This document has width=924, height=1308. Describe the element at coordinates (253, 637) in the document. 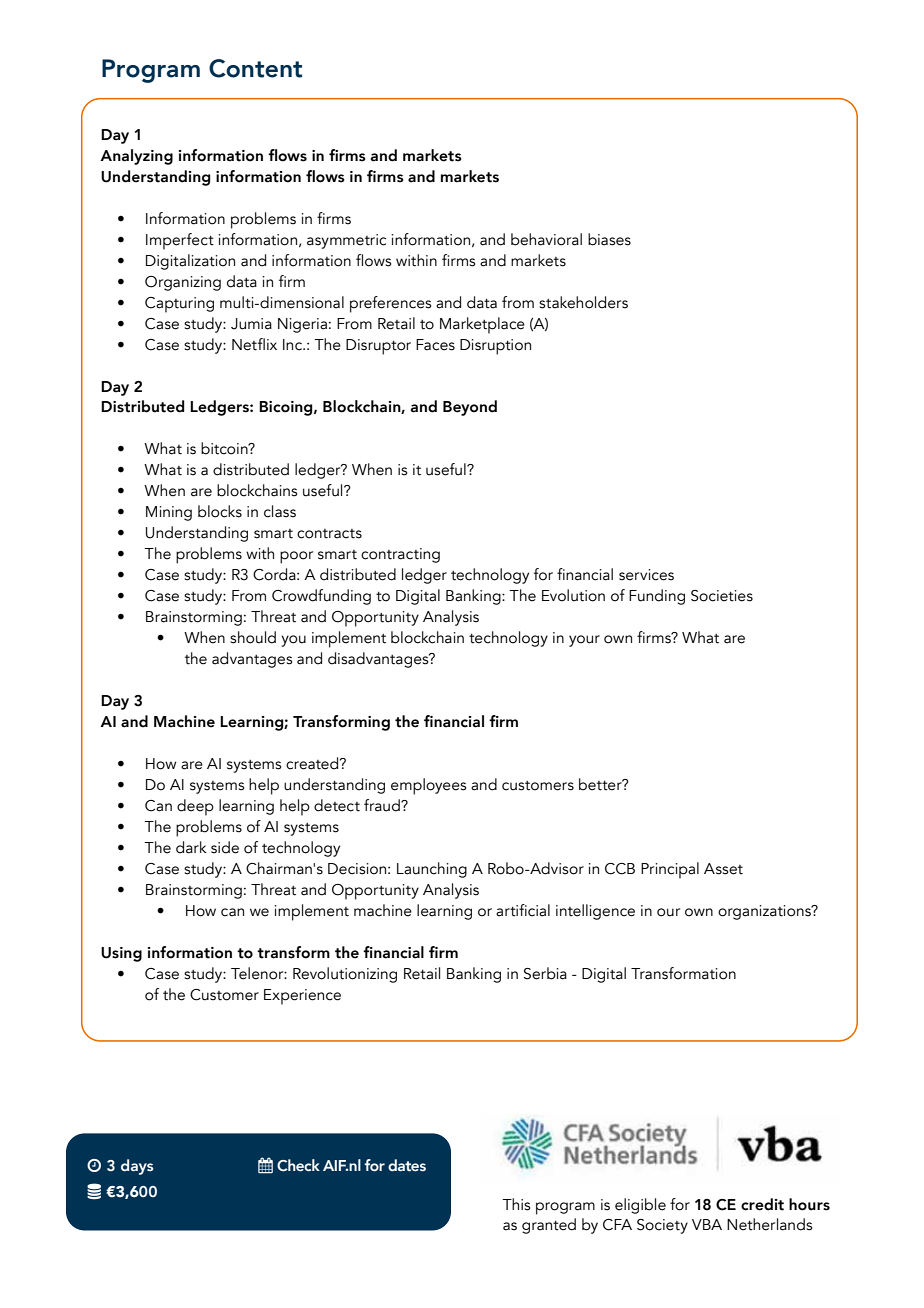

I see `should` at that location.
